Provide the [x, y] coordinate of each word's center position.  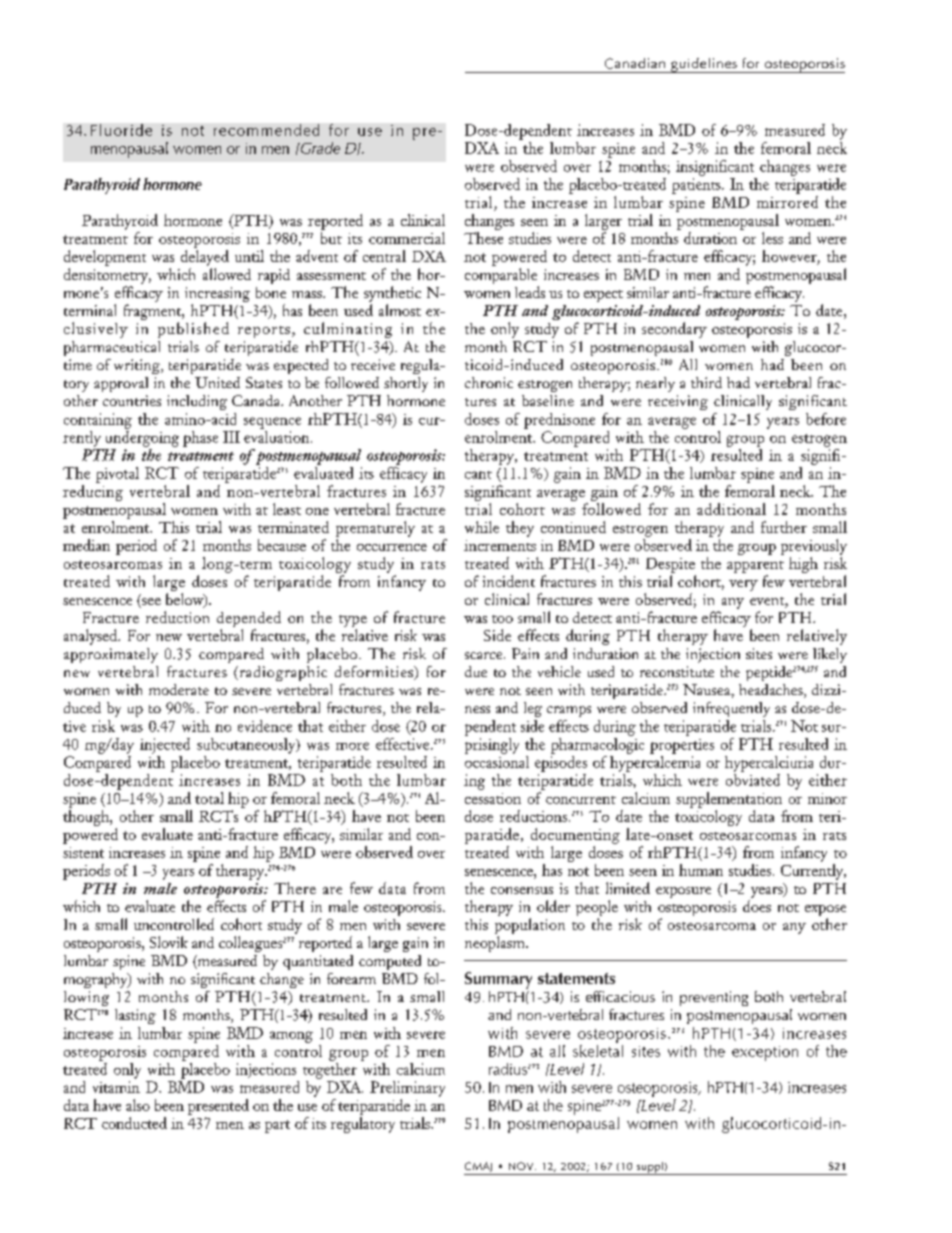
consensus [522, 890]
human [701, 870]
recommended [266, 130]
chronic [489, 382]
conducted [134, 1123]
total [209, 798]
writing [138, 366]
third [706, 382]
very [743, 585]
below [186, 600]
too [502, 619]
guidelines [704, 65]
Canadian [635, 63]
